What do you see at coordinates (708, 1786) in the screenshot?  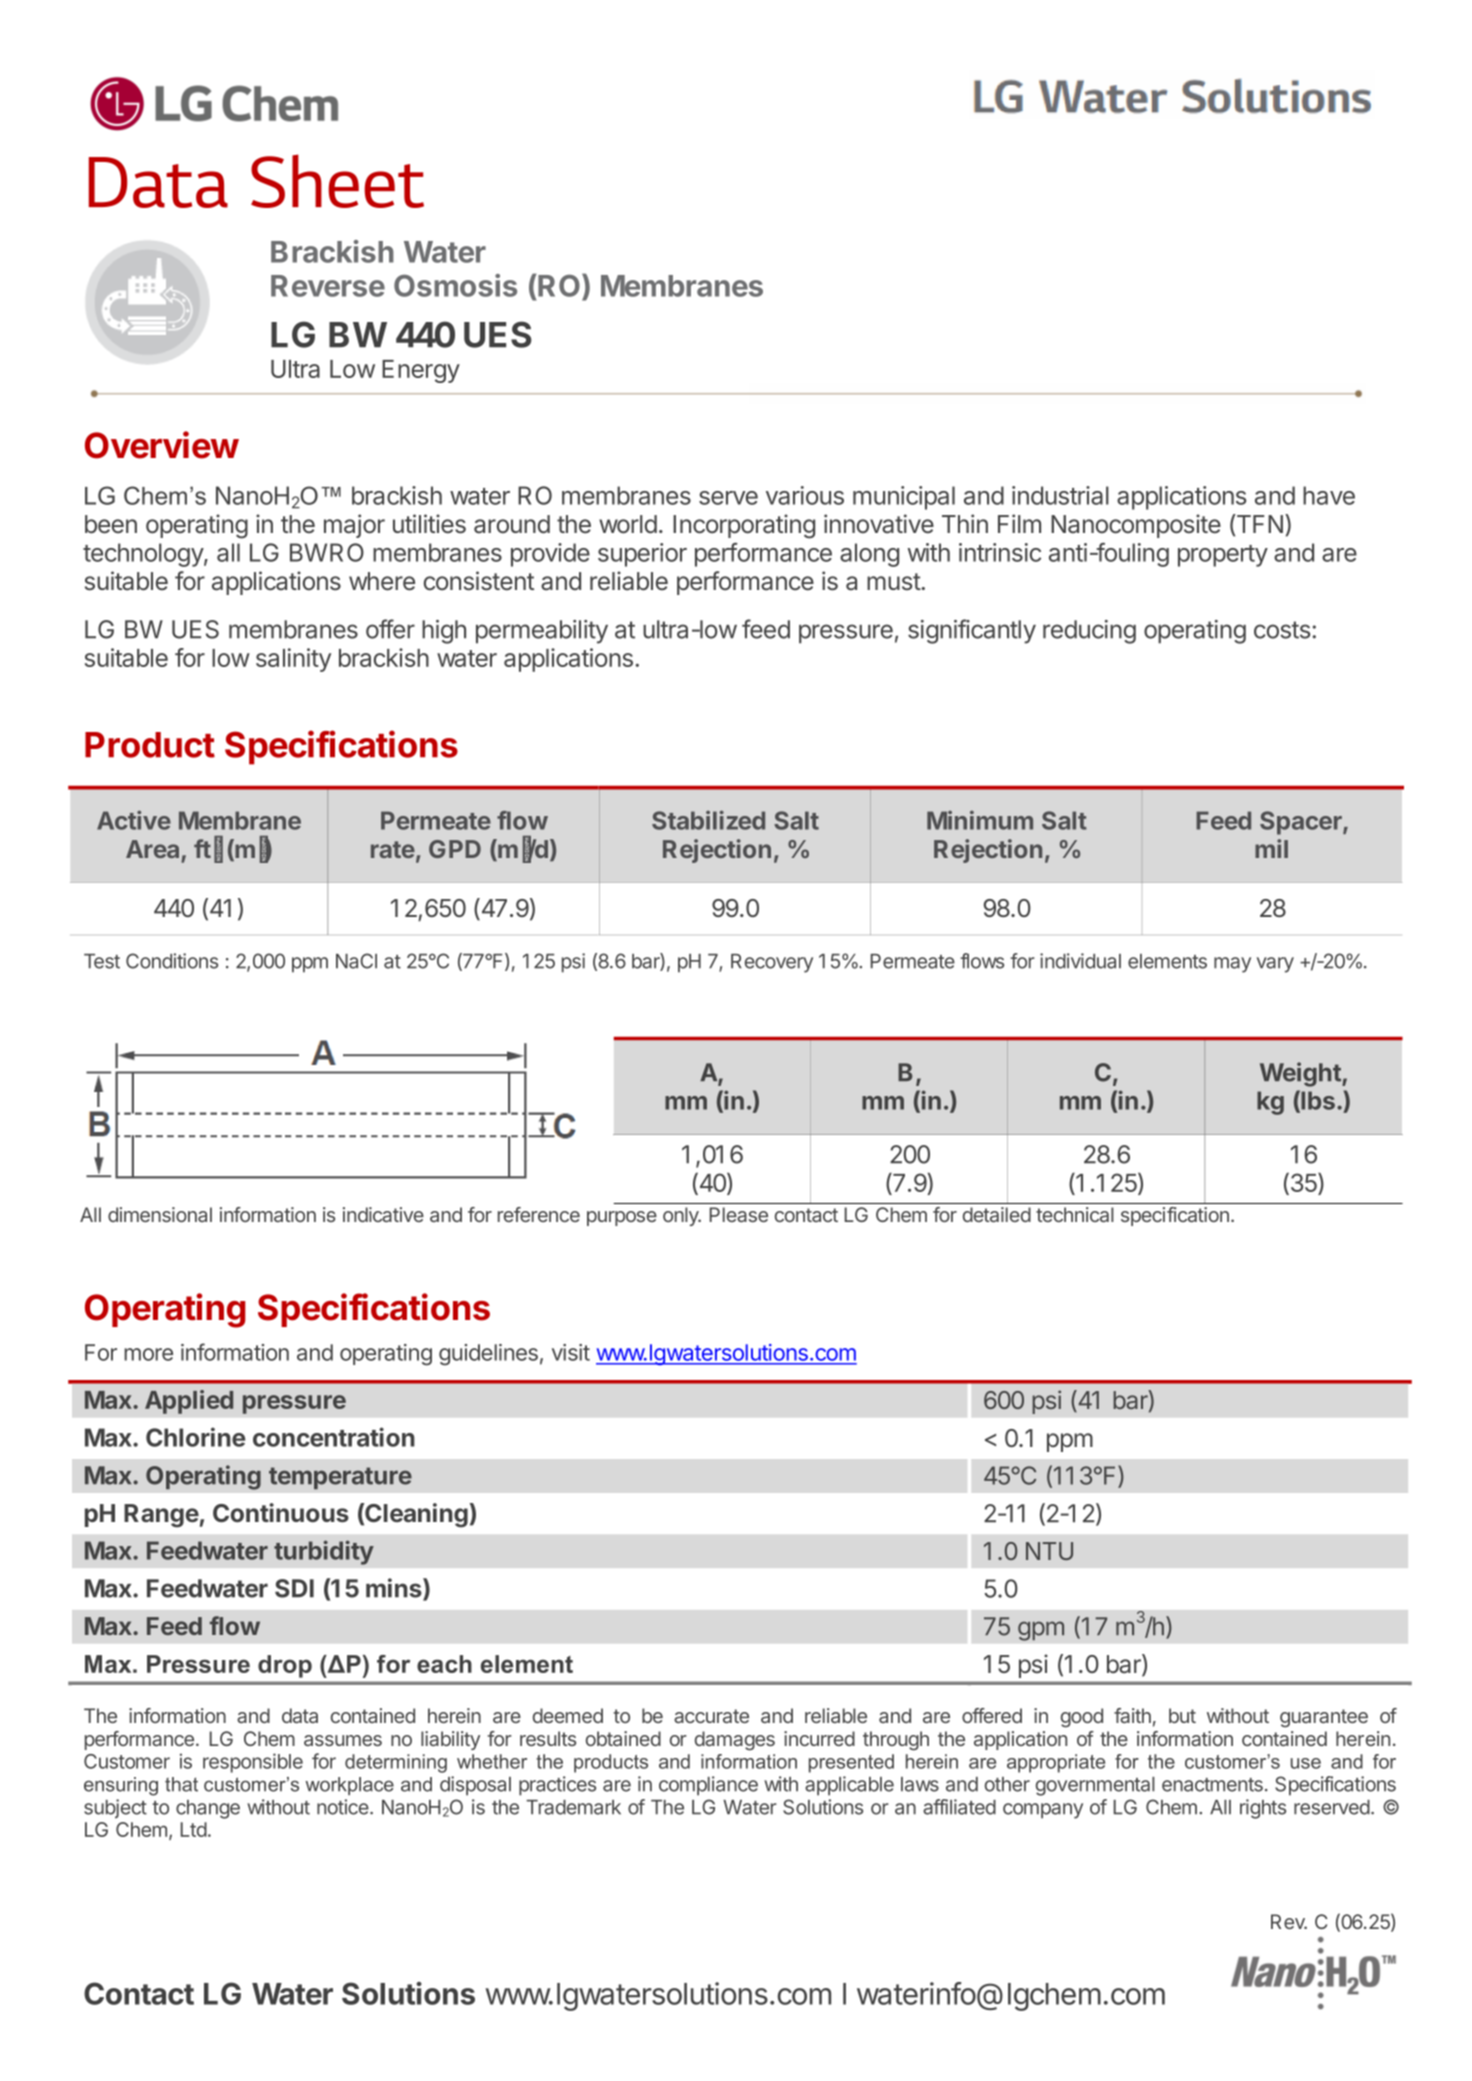 I see `compliance` at bounding box center [708, 1786].
